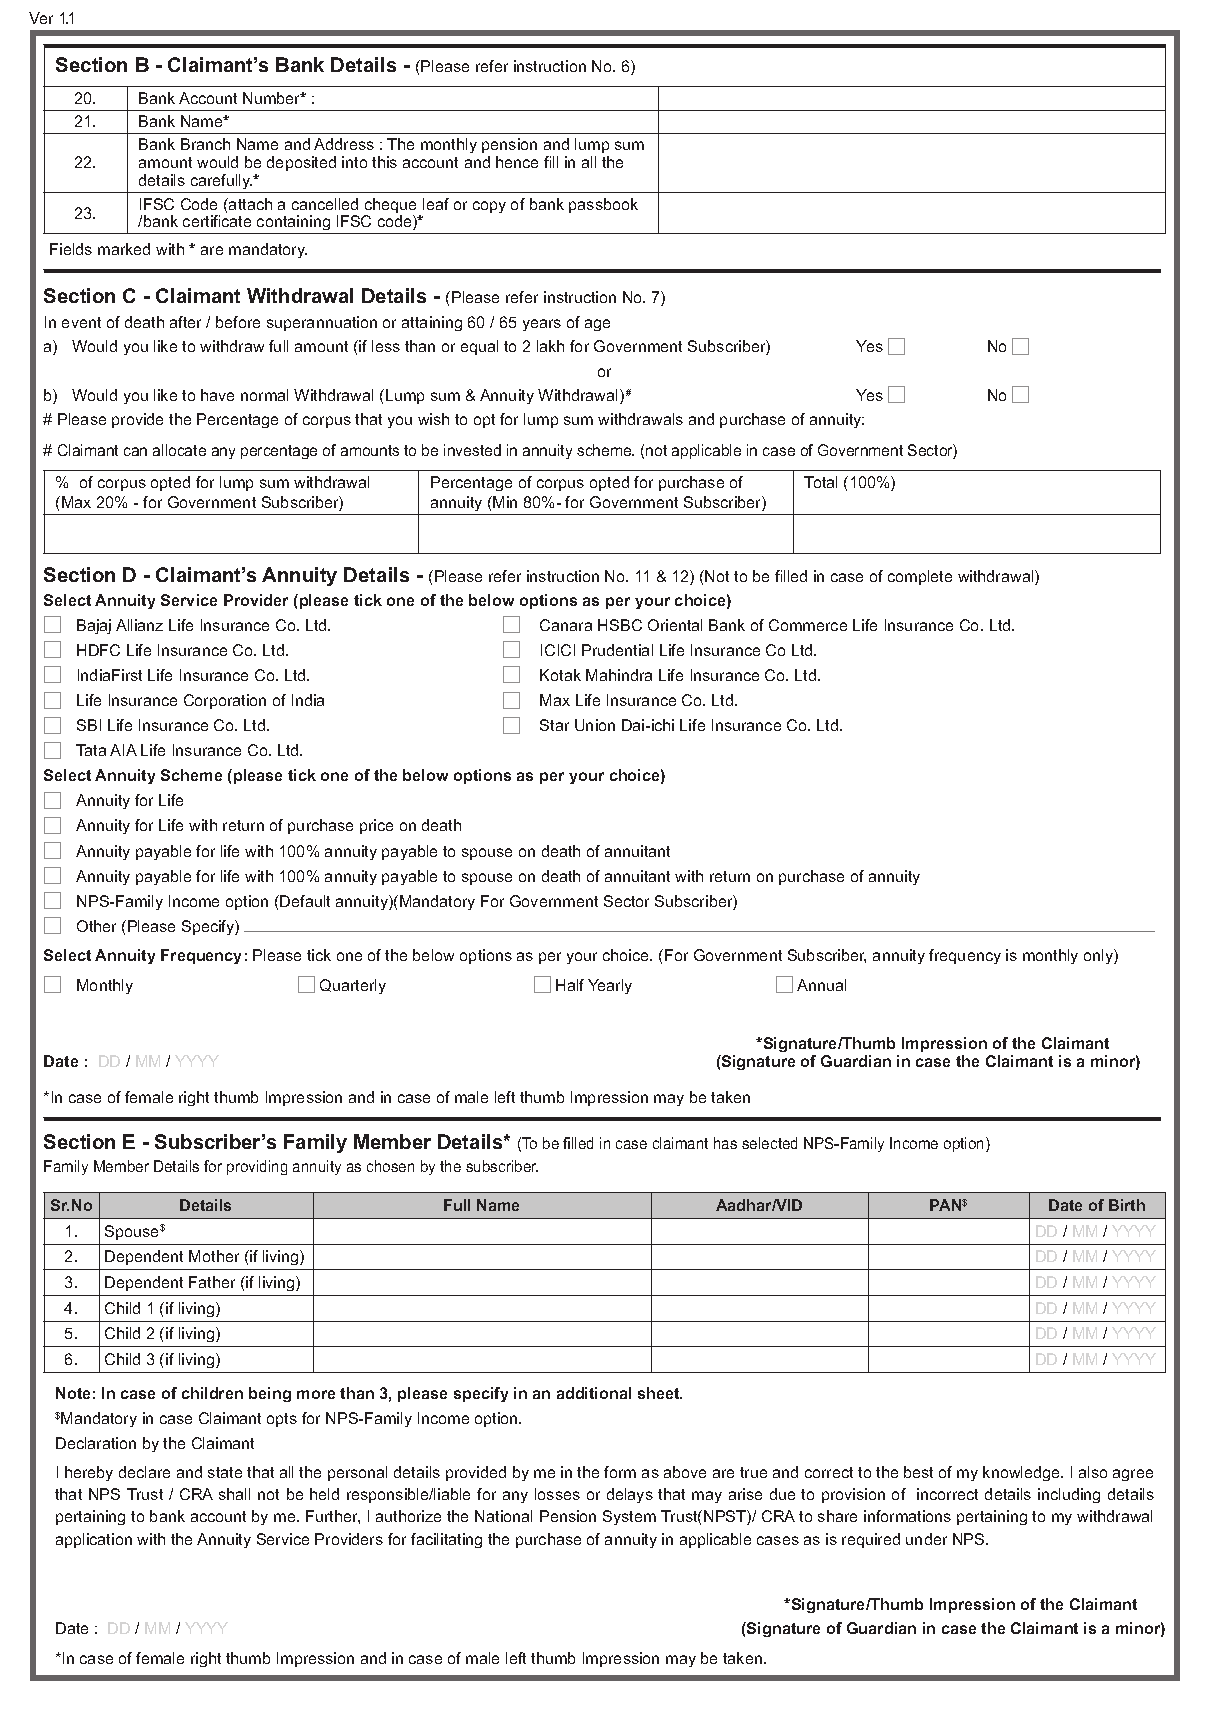  Describe the element at coordinates (390, 1166) in the page. I see `chosen` at that location.
